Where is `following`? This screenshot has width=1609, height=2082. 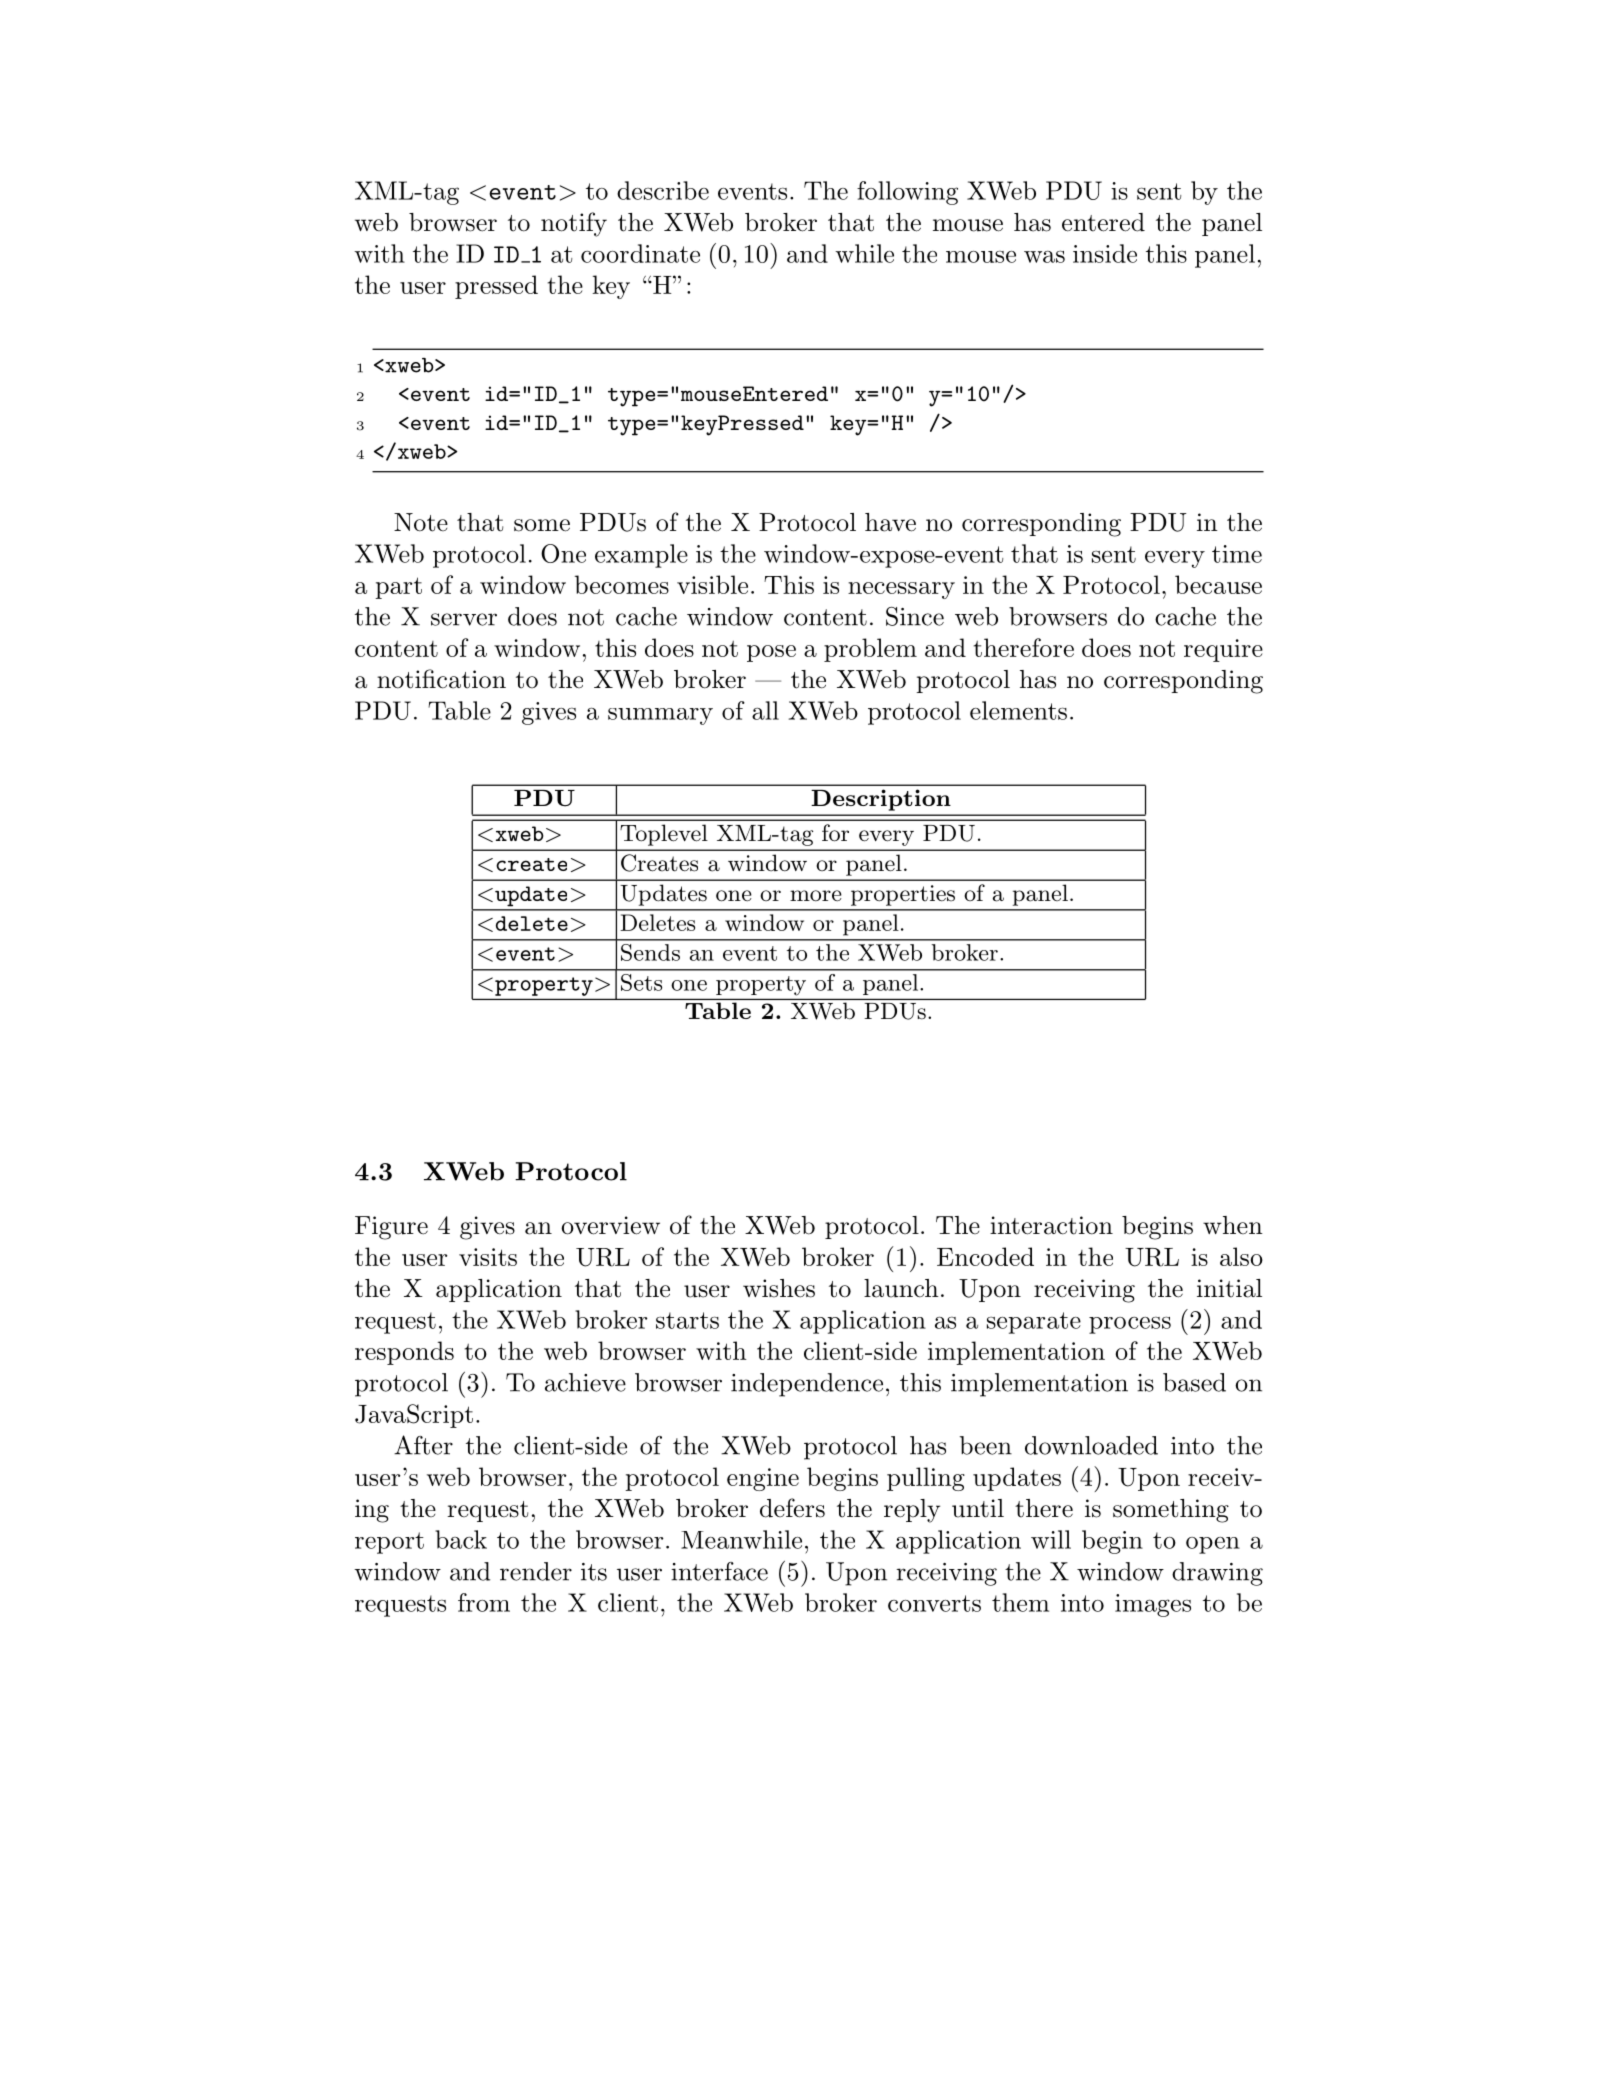 following is located at coordinates (907, 193).
